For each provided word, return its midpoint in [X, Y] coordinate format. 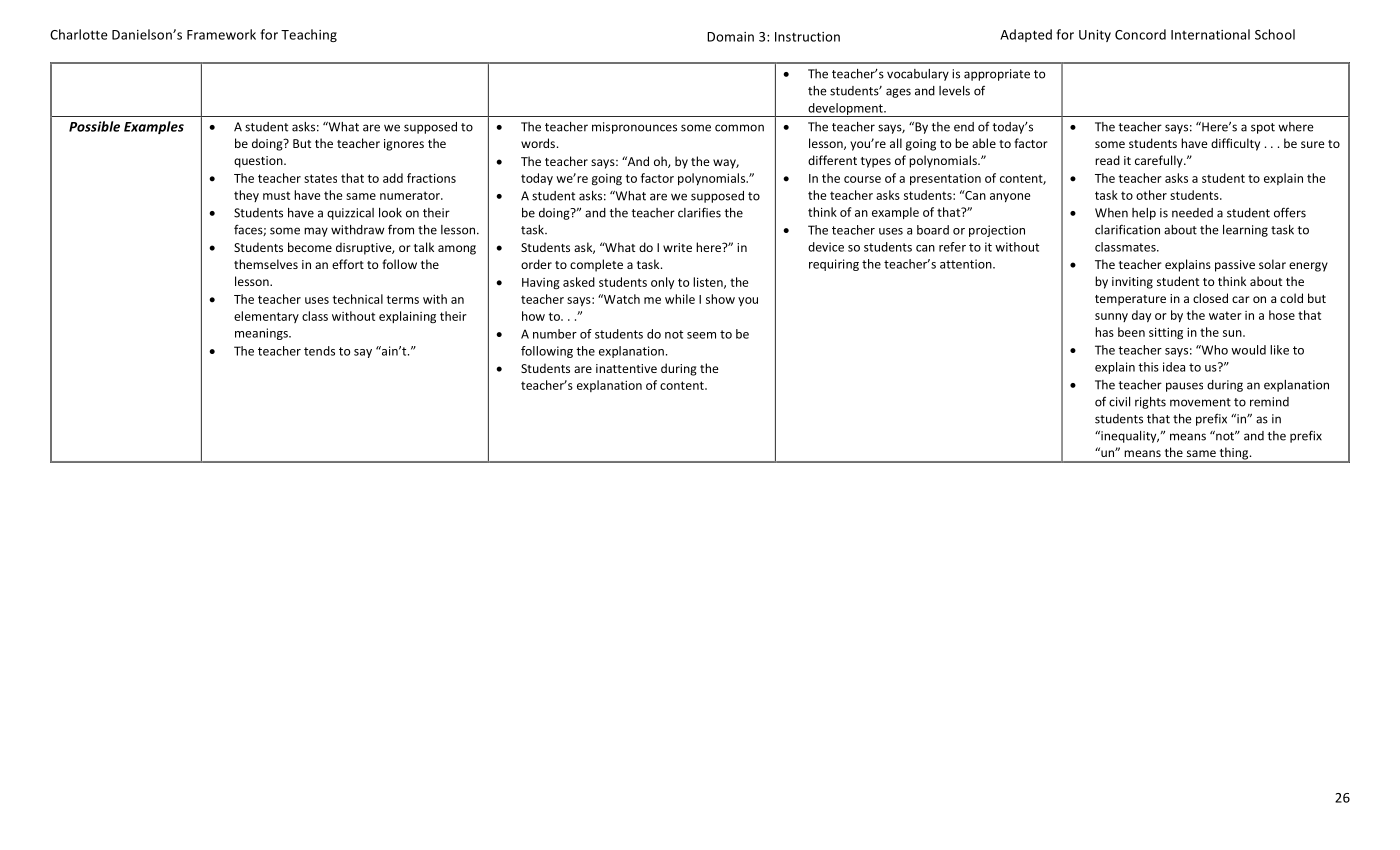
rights [1150, 403]
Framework [221, 34]
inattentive [626, 368]
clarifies [699, 212]
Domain [730, 37]
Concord [1140, 34]
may [316, 232]
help [1144, 214]
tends [319, 351]
